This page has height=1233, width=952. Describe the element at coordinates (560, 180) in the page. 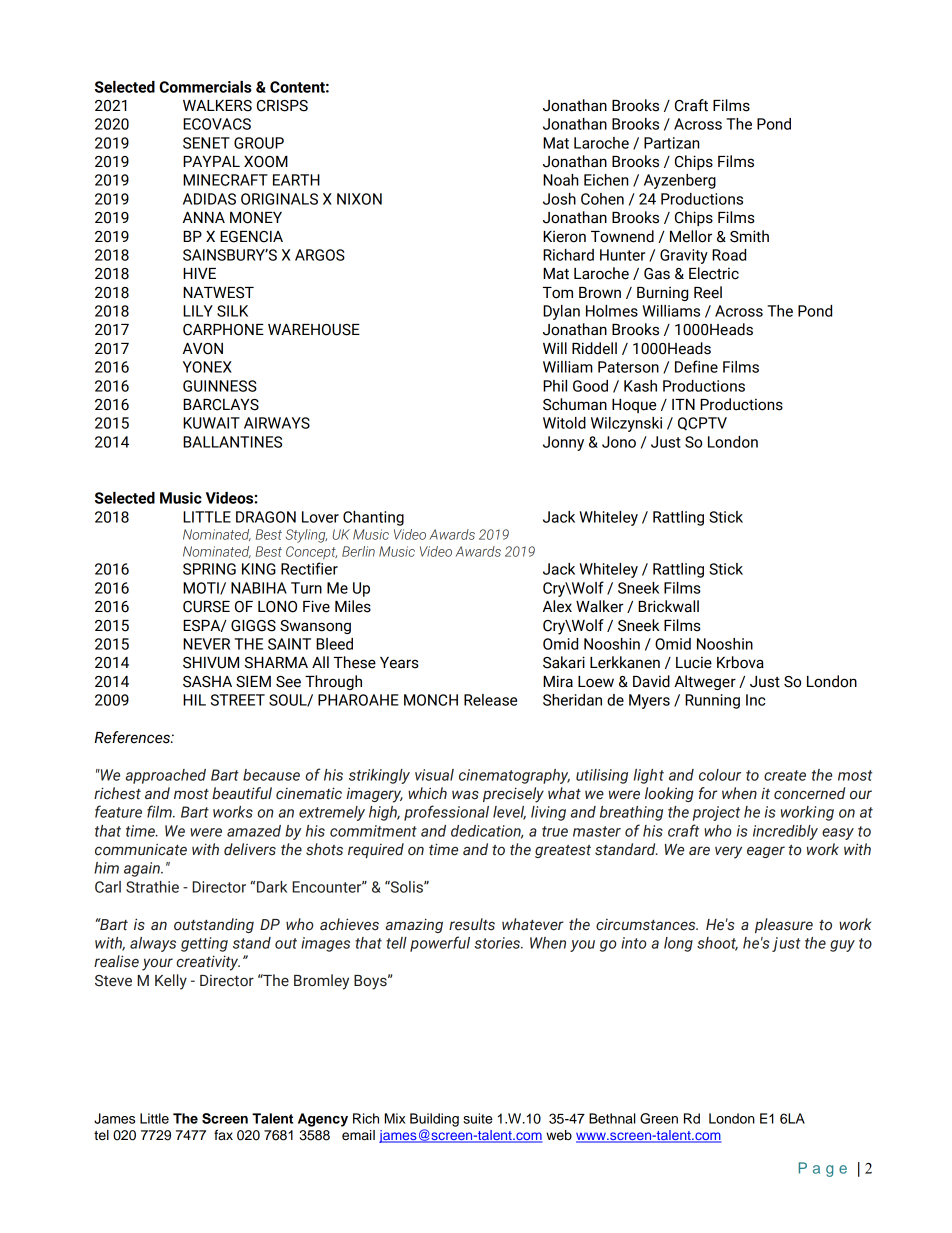

I see `Noah` at that location.
